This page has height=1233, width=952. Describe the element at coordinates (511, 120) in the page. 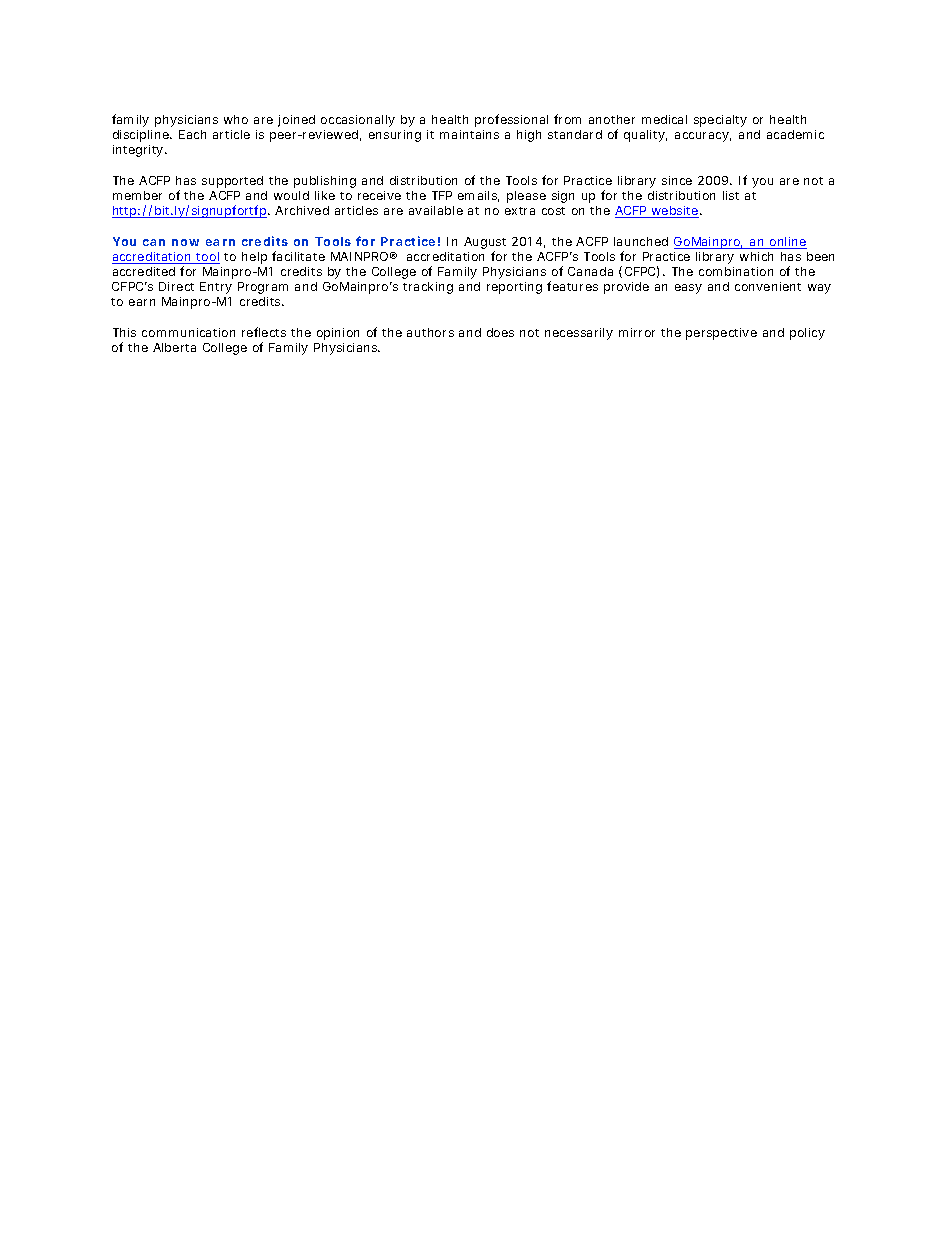

I see `professional` at that location.
